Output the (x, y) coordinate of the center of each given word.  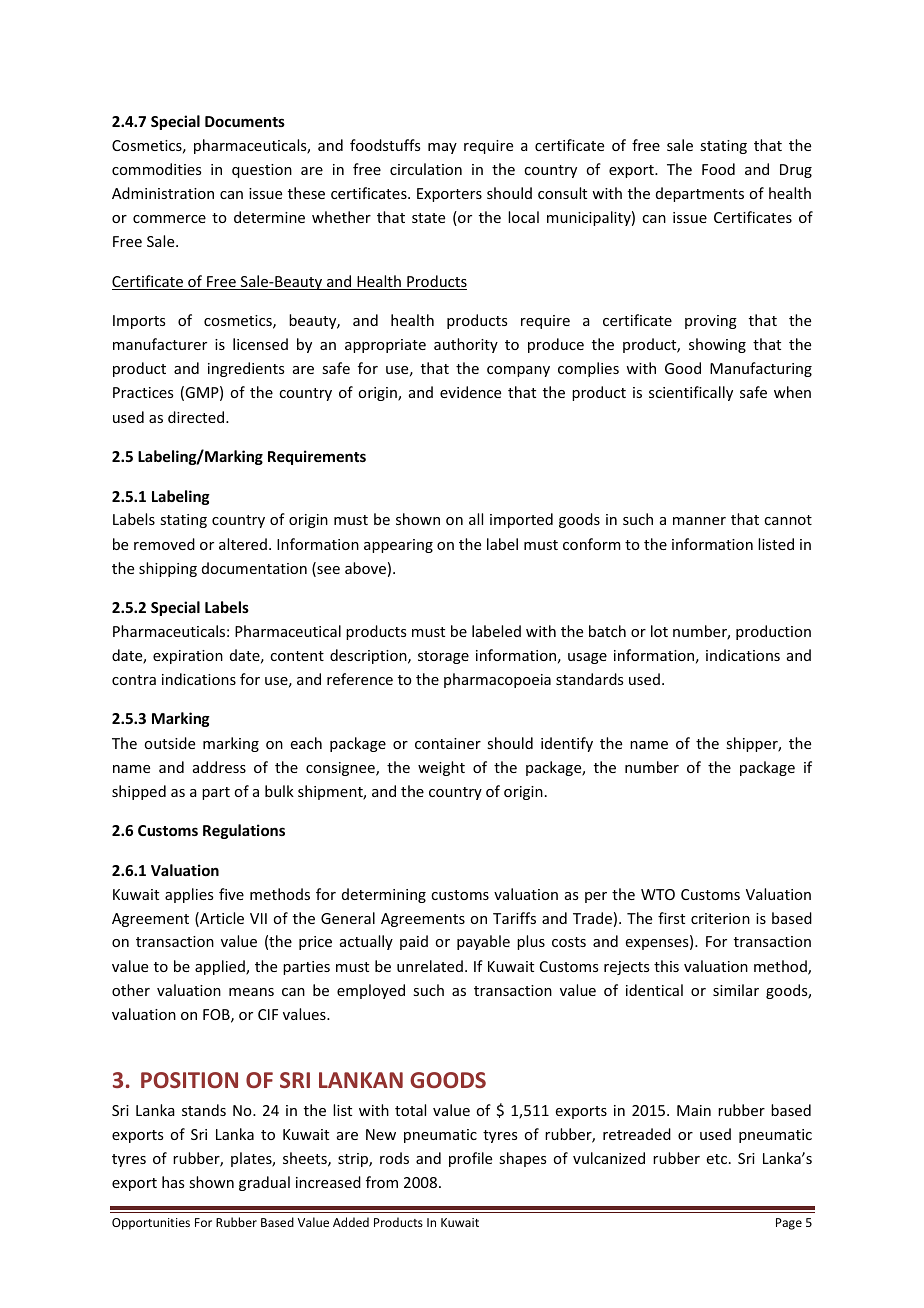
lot (659, 631)
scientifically (691, 393)
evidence (470, 392)
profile (470, 1159)
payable (483, 942)
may (442, 148)
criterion (720, 918)
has (173, 1182)
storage (443, 657)
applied (221, 967)
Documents (245, 121)
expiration (188, 657)
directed (197, 417)
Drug (796, 171)
